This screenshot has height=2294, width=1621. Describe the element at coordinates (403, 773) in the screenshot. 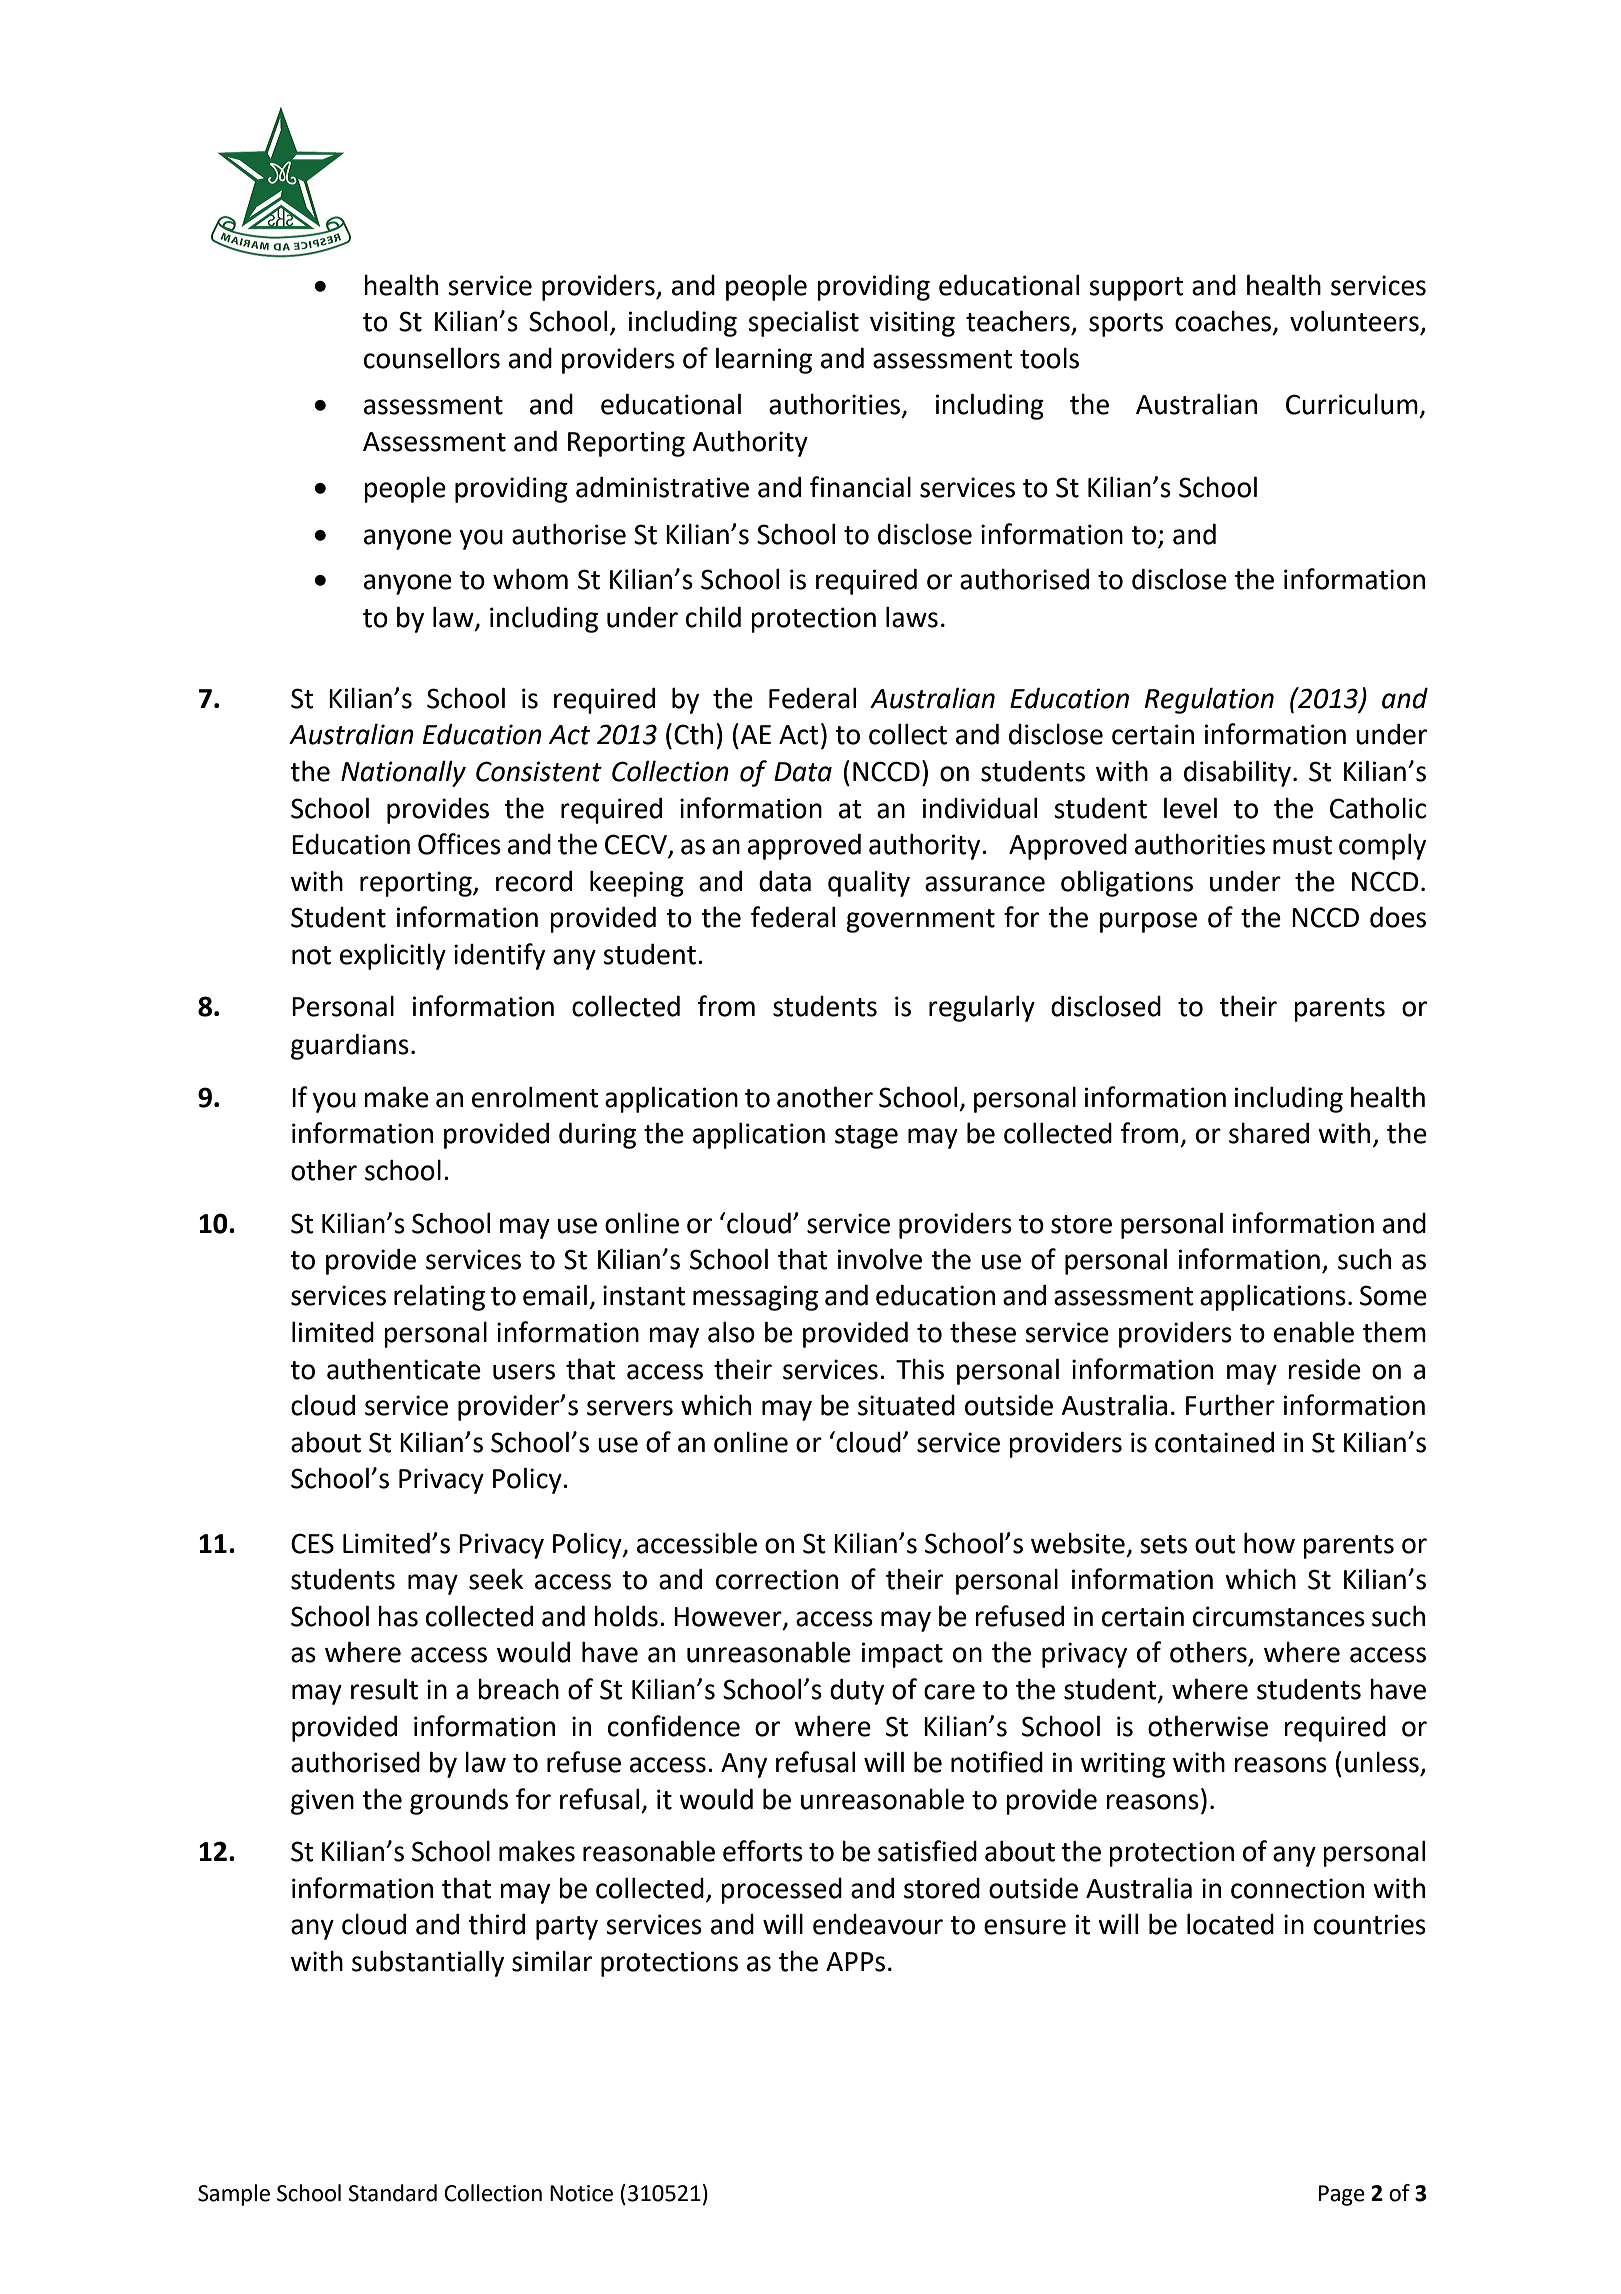

I see `Nationally` at that location.
